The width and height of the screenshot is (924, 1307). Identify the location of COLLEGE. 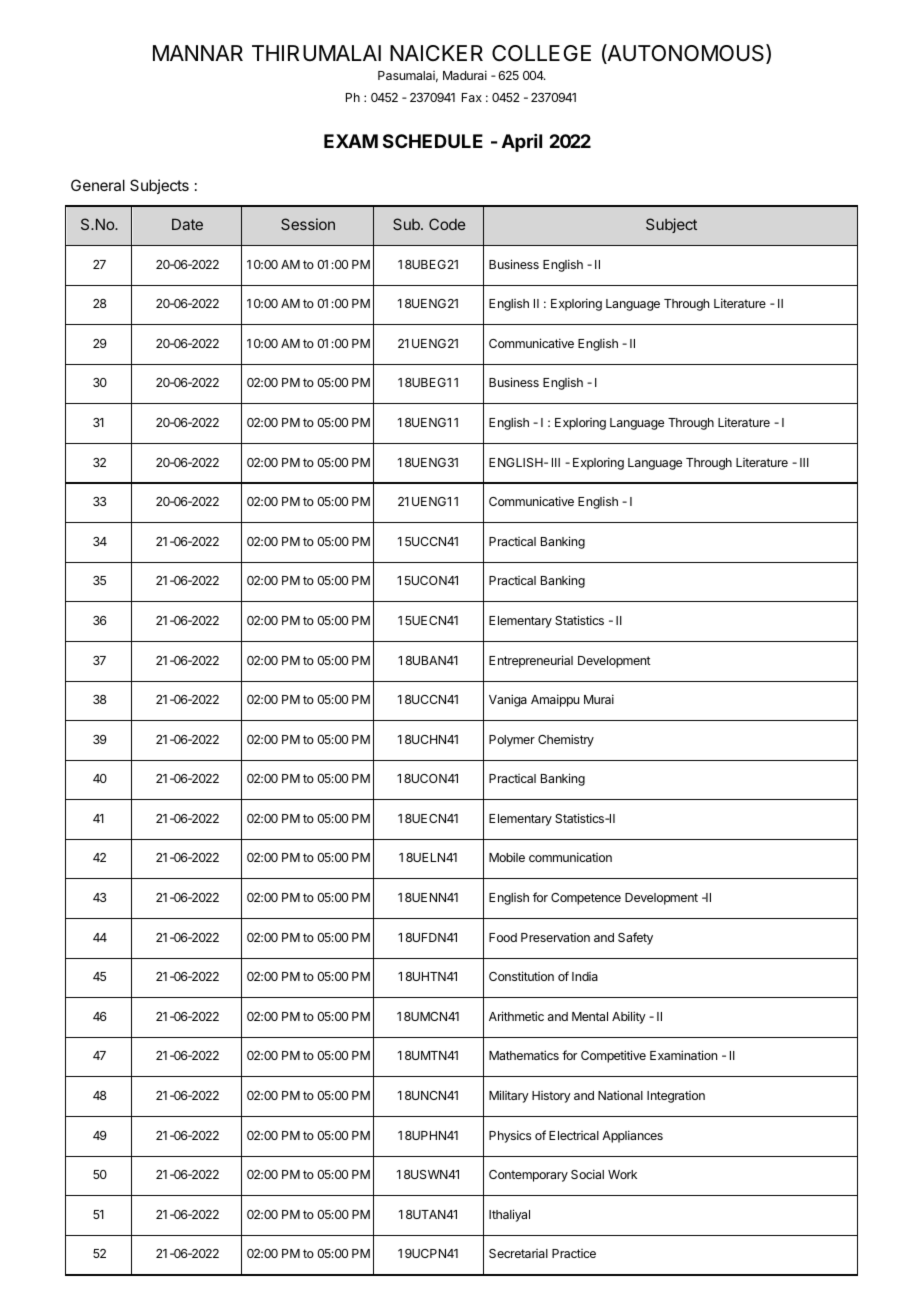
(541, 53).
